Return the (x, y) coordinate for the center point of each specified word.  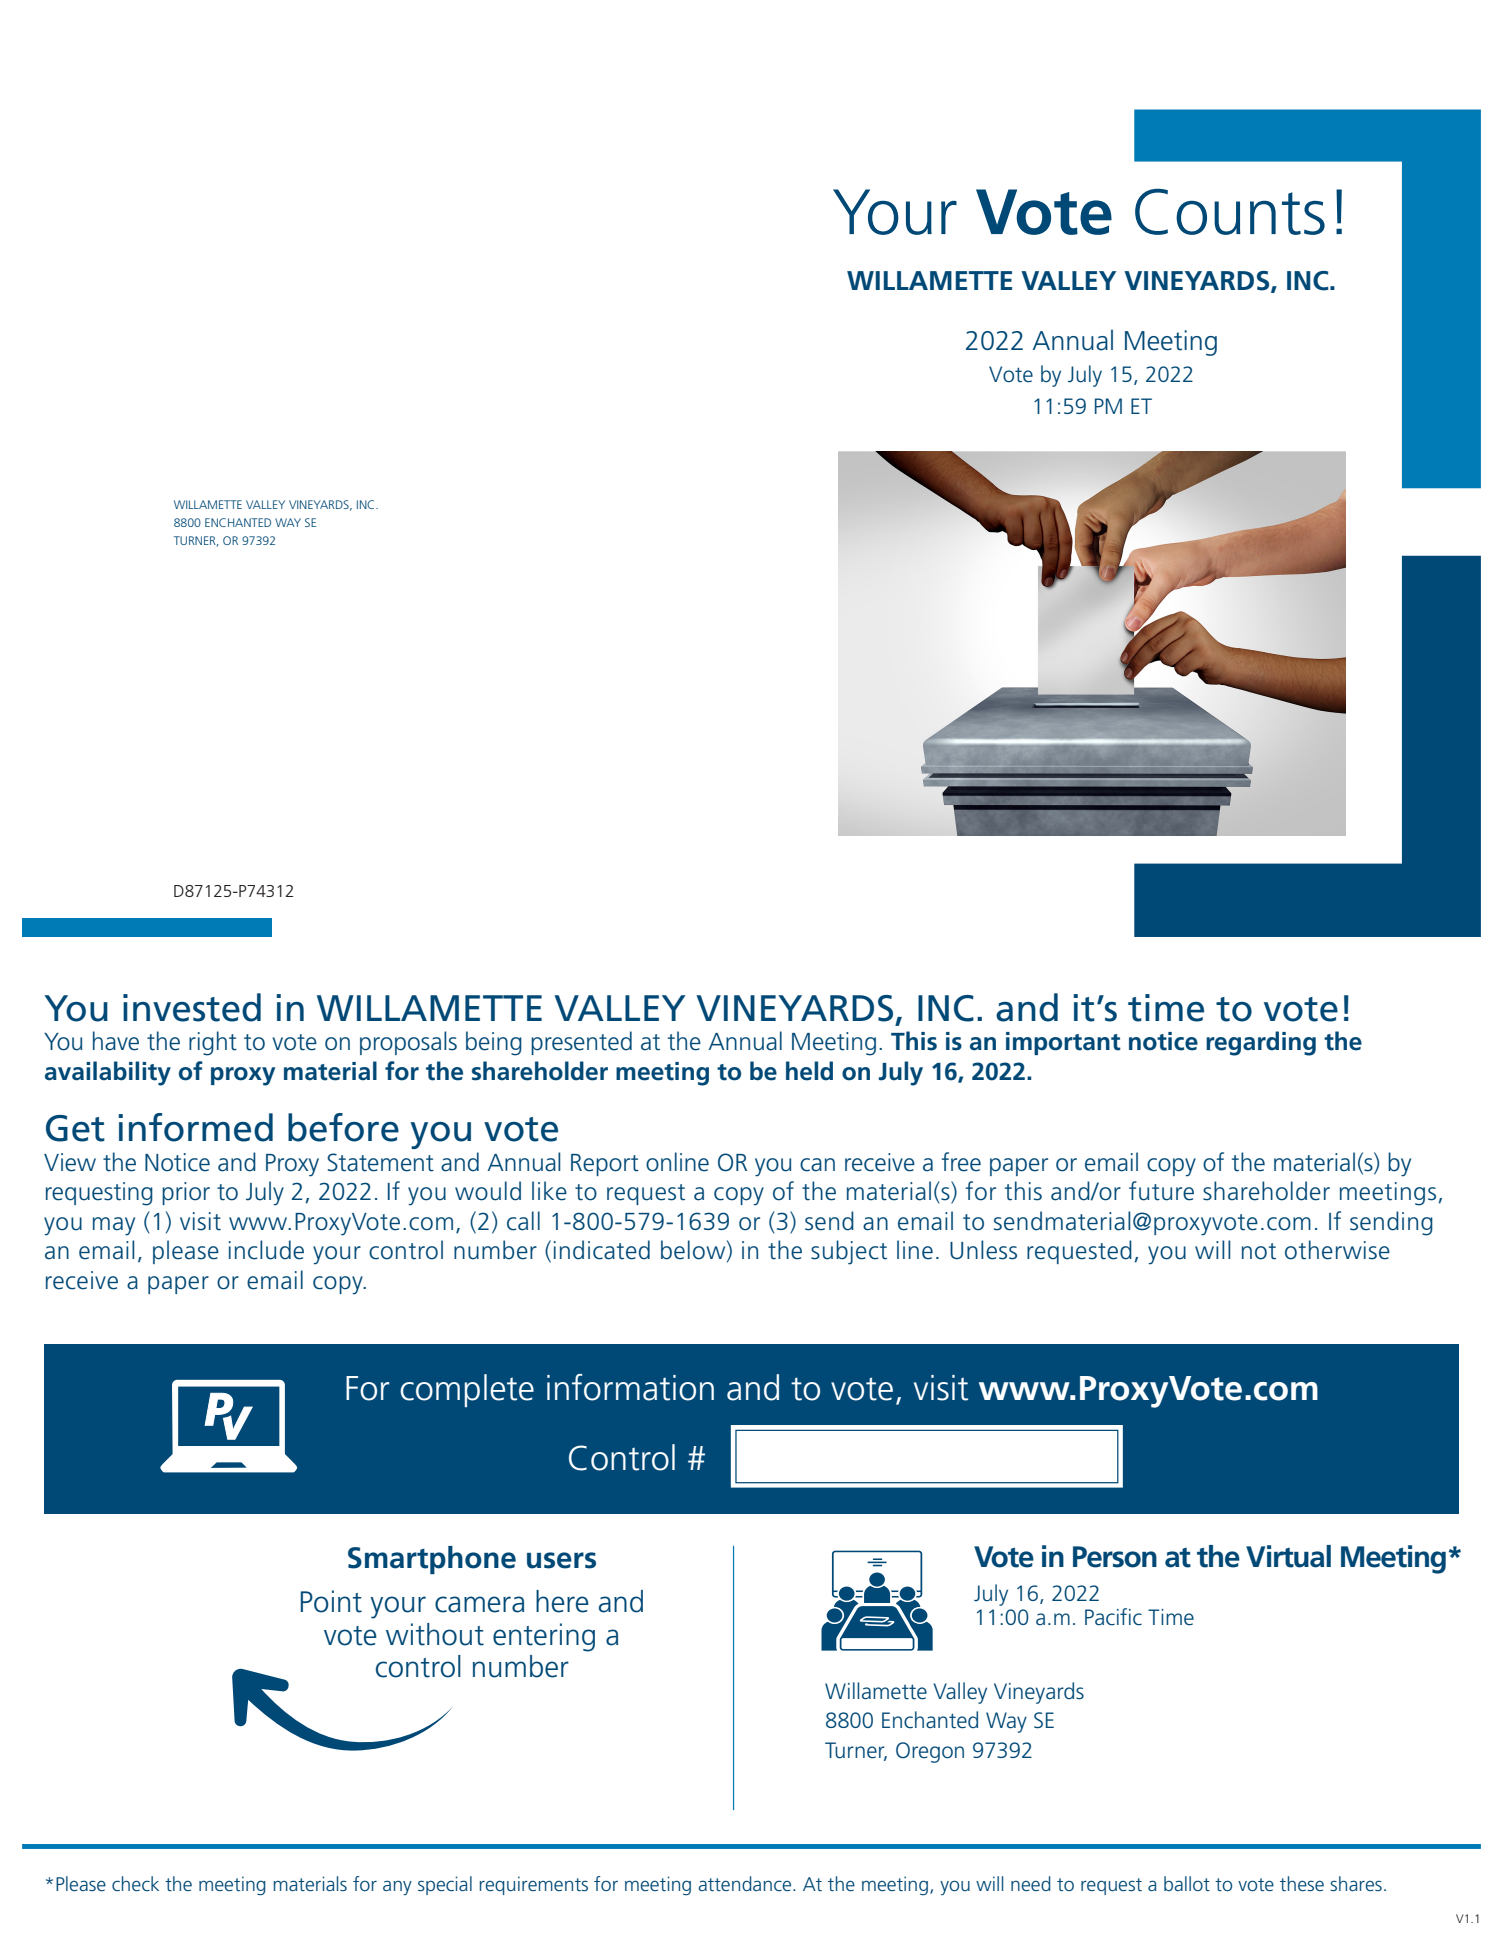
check (135, 1883)
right (213, 1043)
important (1063, 1043)
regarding (1261, 1043)
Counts (1230, 212)
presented (581, 1043)
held (809, 1071)
